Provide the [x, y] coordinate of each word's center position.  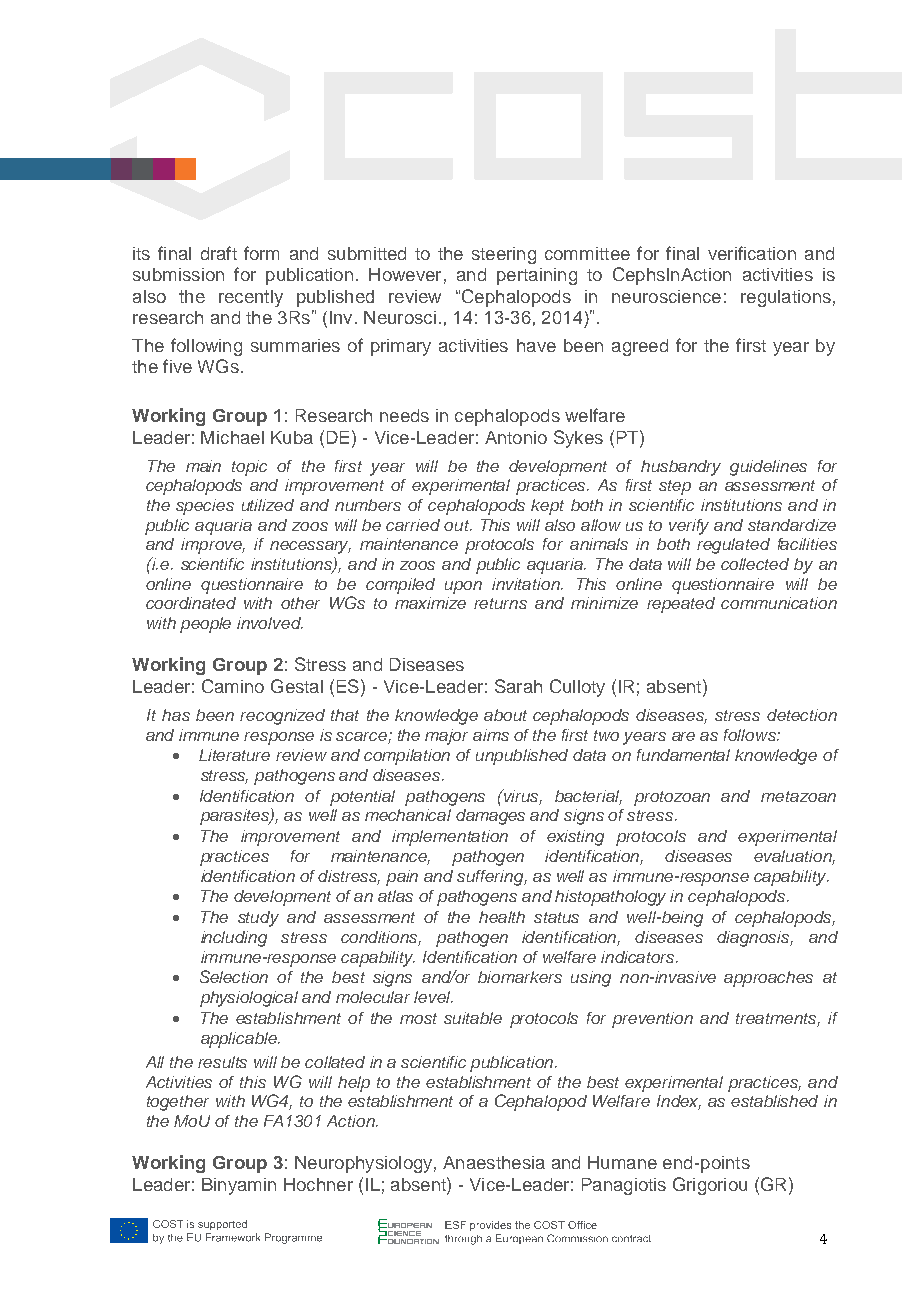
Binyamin [239, 1186]
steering [504, 255]
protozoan [672, 798]
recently [251, 298]
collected [755, 564]
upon [463, 587]
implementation [450, 838]
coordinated [191, 603]
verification [752, 253]
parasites [236, 816]
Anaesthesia [494, 1162]
